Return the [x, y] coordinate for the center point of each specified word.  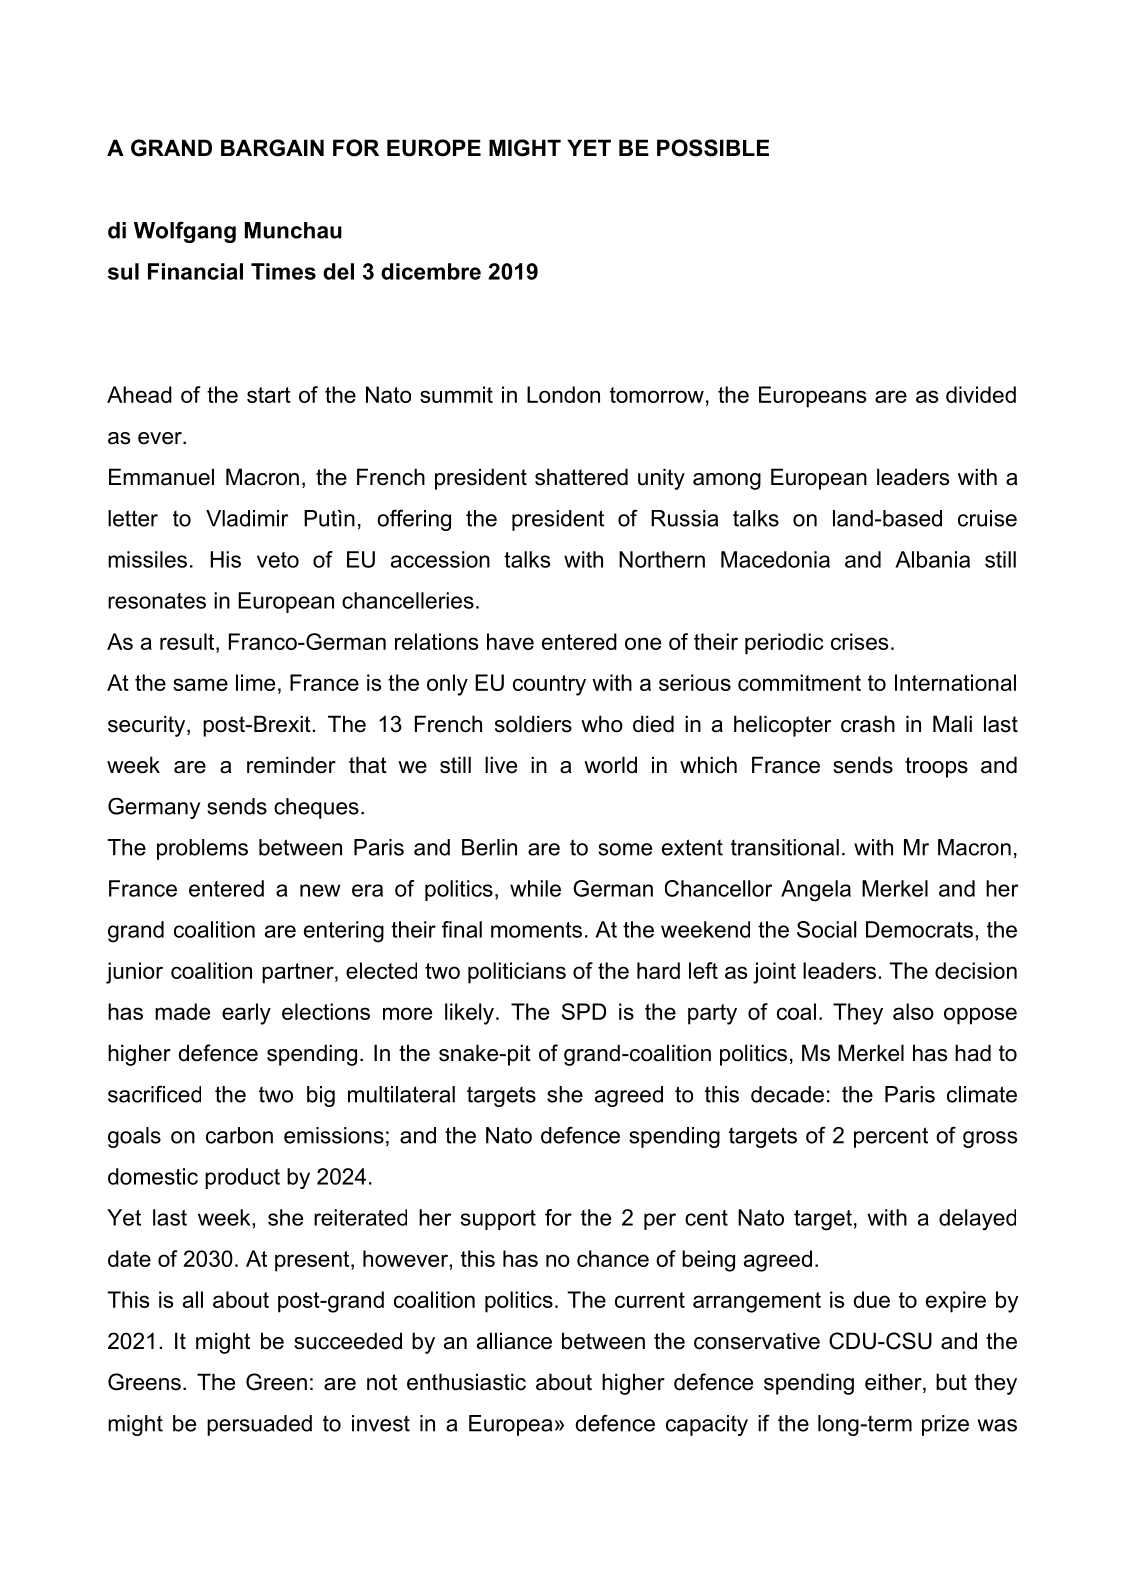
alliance [514, 1341]
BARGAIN [272, 148]
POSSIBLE [713, 148]
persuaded [259, 1425]
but [951, 1382]
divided [981, 394]
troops [936, 767]
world [610, 765]
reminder [291, 765]
